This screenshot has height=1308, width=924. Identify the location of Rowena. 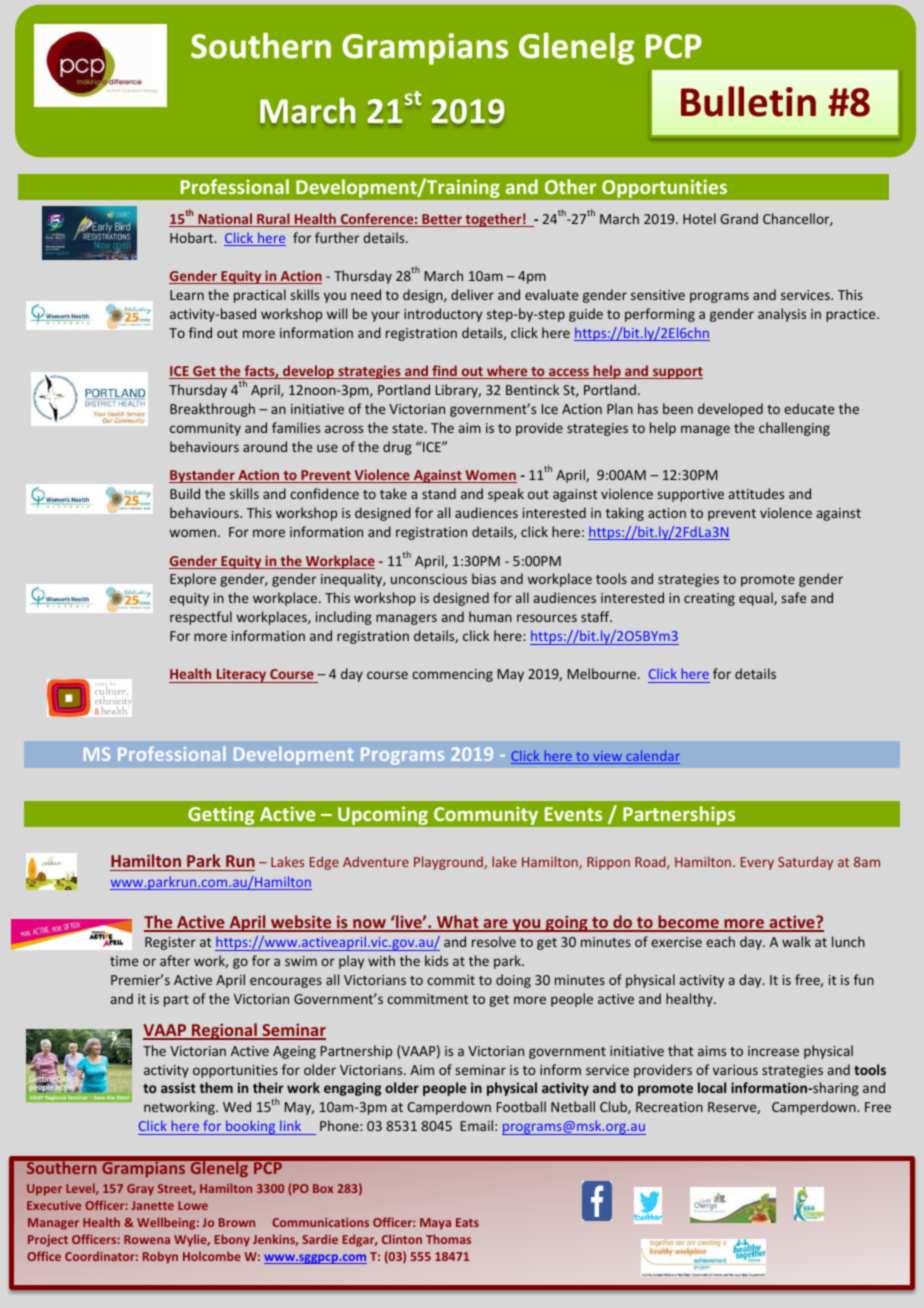
(147, 1239).
